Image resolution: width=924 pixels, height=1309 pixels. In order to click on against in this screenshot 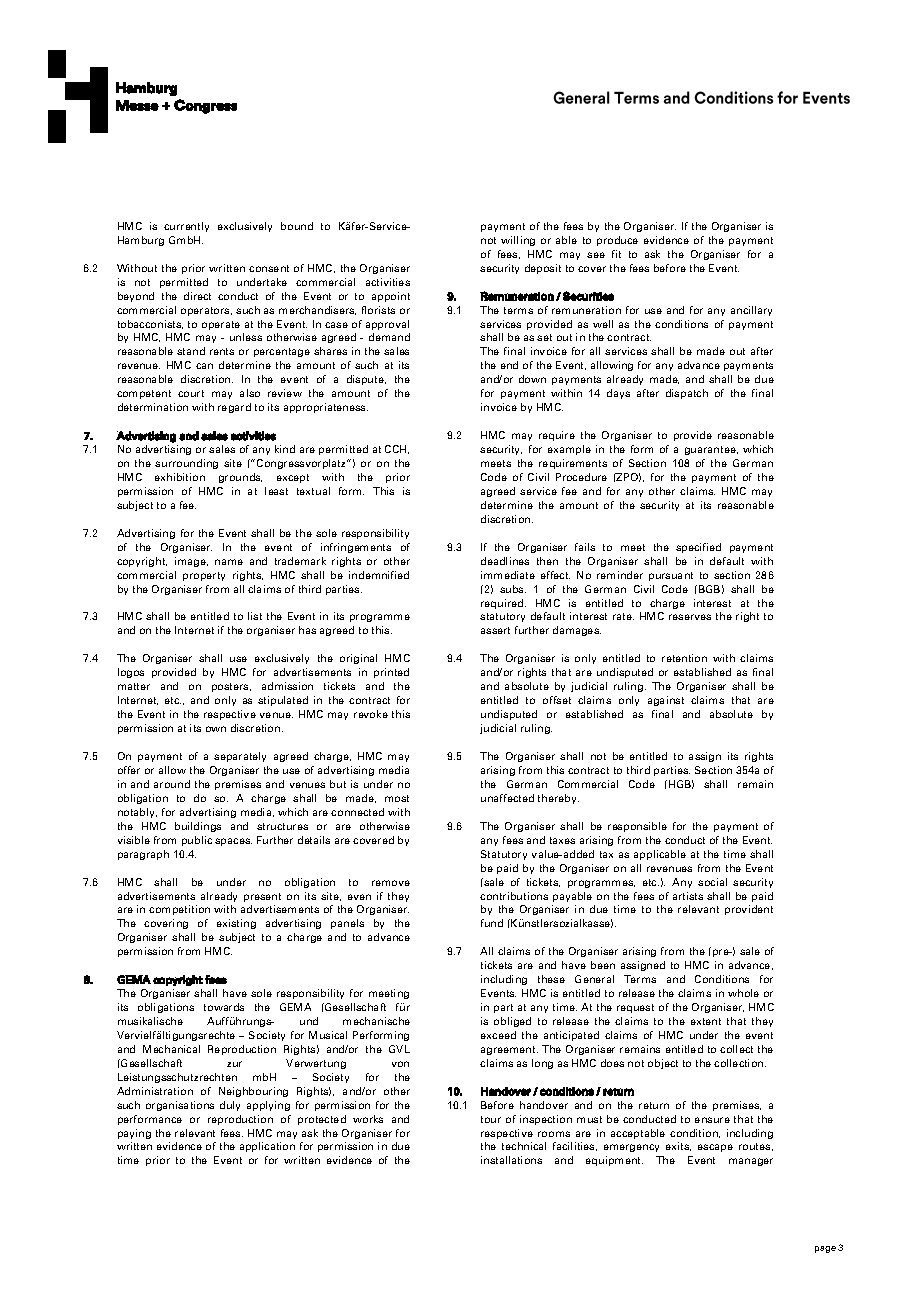, I will do `click(666, 701)`.
